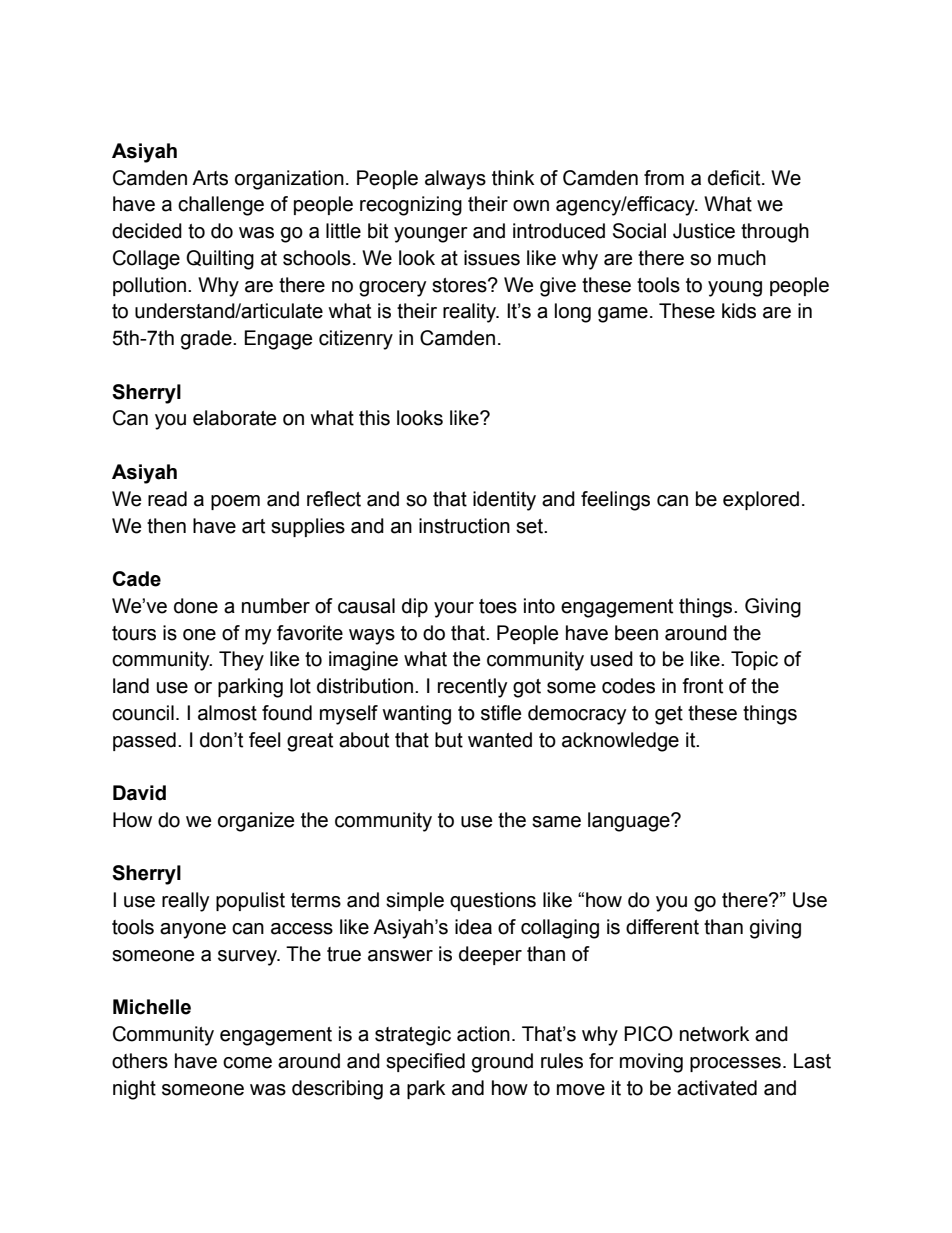  What do you see at coordinates (247, 1063) in the image?
I see `come` at bounding box center [247, 1063].
